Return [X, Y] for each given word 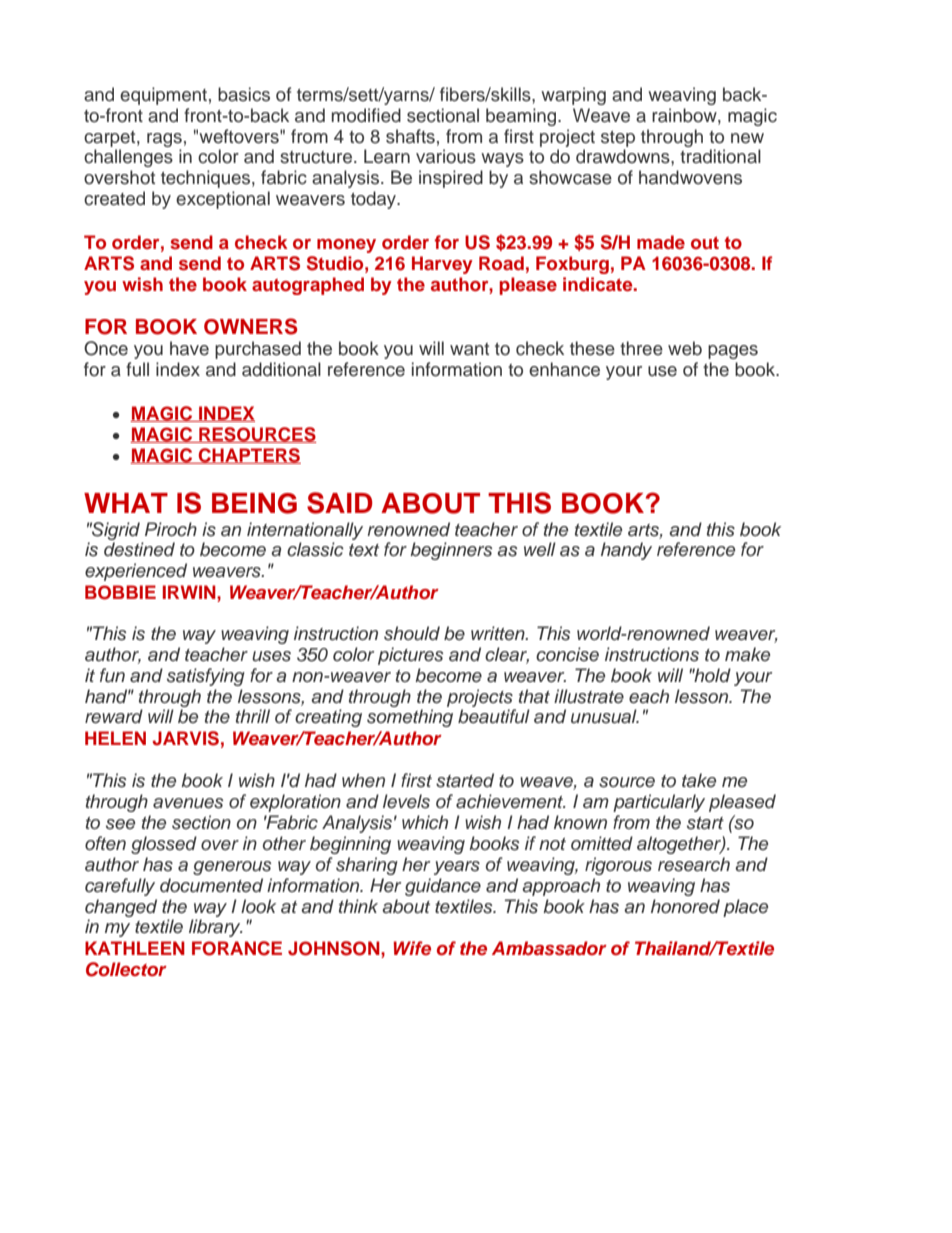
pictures [411, 656]
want [469, 349]
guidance [443, 887]
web [685, 348]
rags [164, 140]
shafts [410, 136]
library [216, 928]
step [618, 139]
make [747, 654]
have [189, 348]
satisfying [206, 677]
